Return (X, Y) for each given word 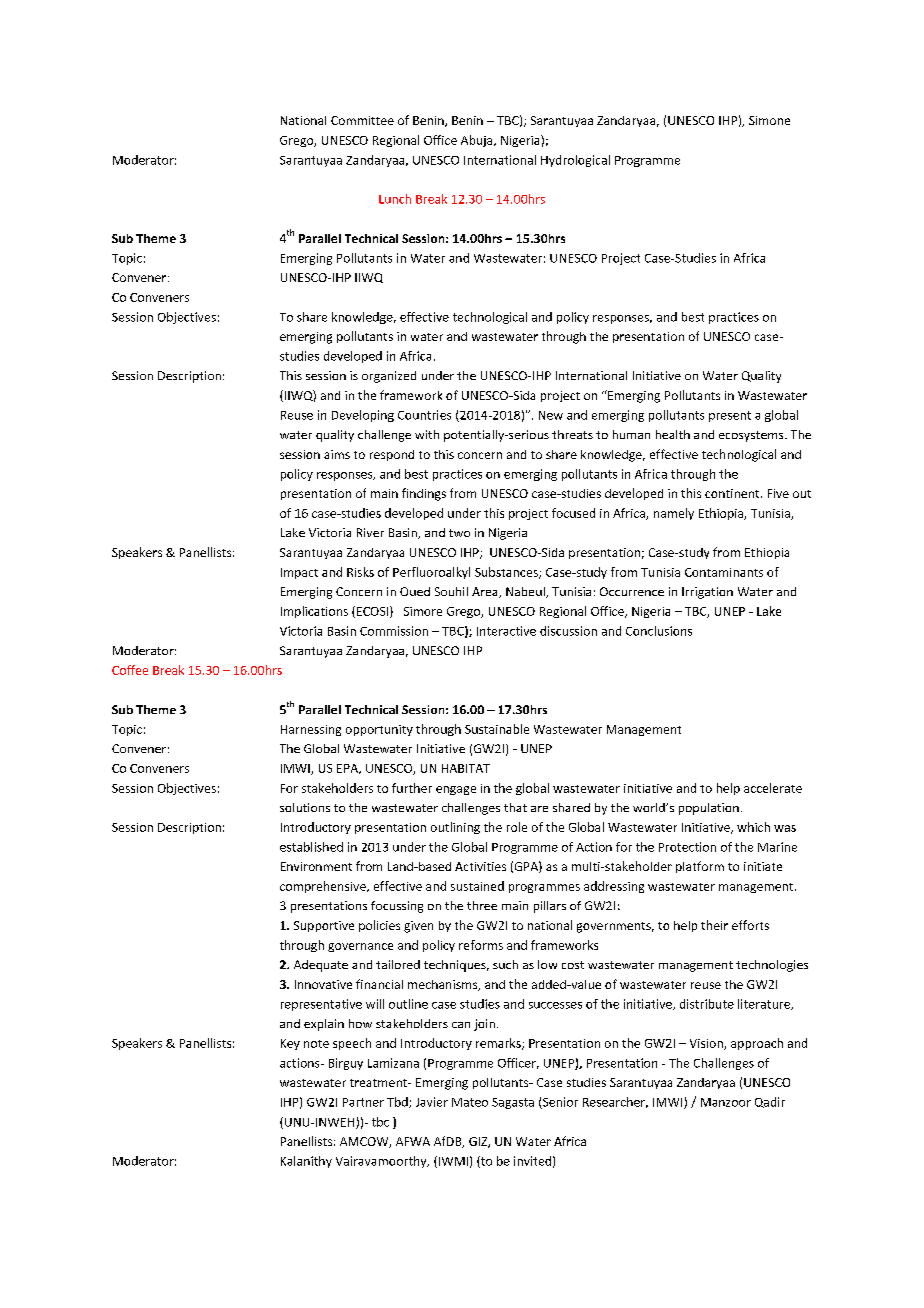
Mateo (470, 1102)
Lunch (395, 199)
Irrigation (707, 593)
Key (290, 1044)
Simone (769, 120)
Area (486, 592)
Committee (362, 120)
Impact (299, 573)
